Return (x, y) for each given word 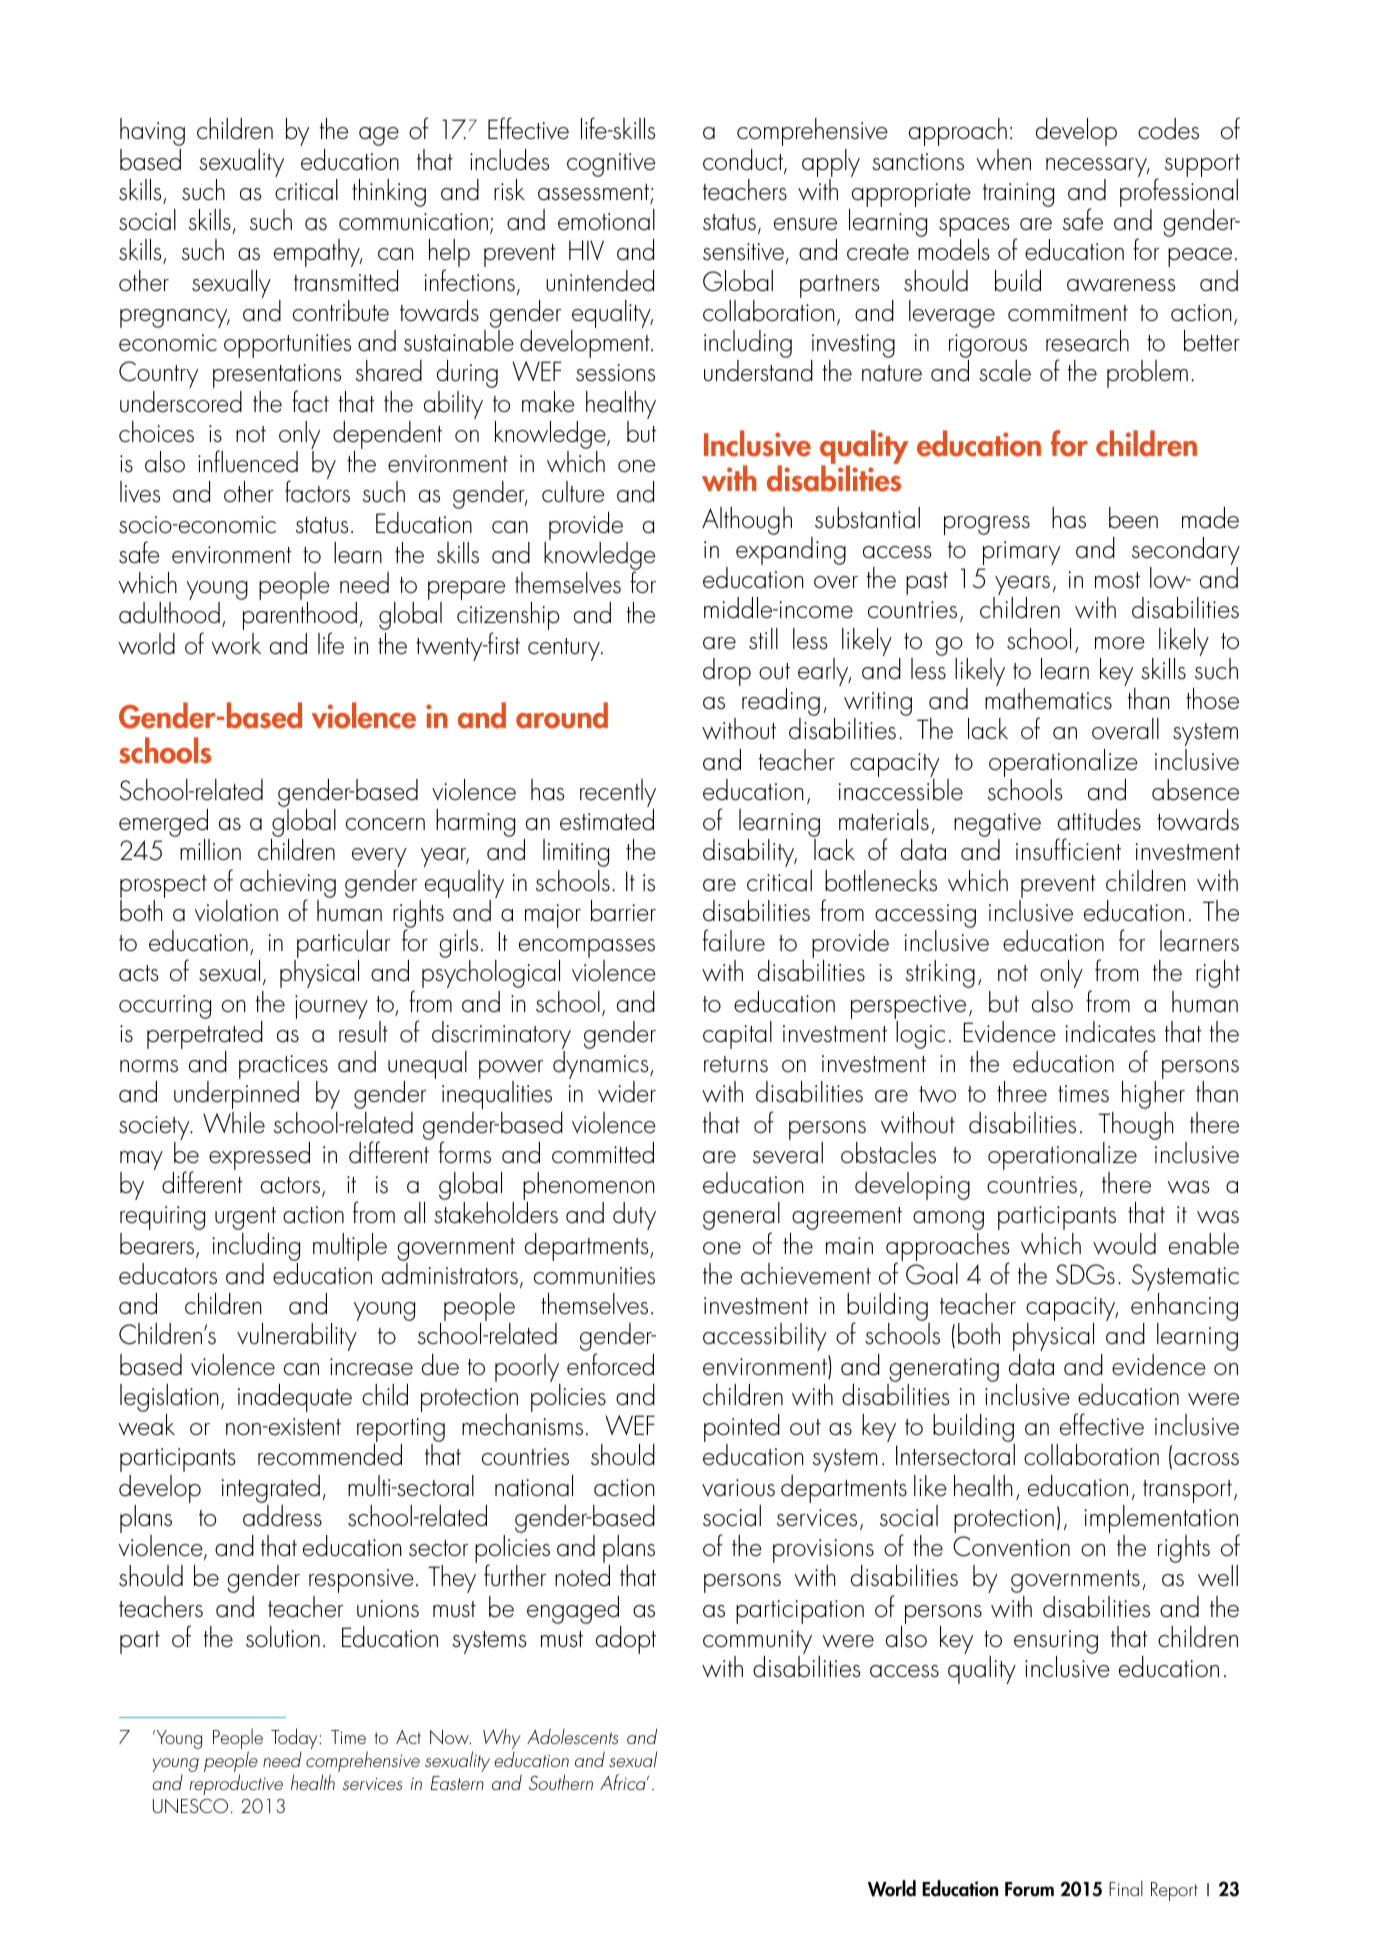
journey (331, 1007)
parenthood (300, 617)
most (1117, 580)
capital (737, 1035)
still (763, 639)
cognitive (611, 165)
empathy (318, 253)
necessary (1098, 167)
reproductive (236, 1784)
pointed (742, 1429)
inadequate (295, 1398)
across (1206, 1459)
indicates (1110, 1032)
